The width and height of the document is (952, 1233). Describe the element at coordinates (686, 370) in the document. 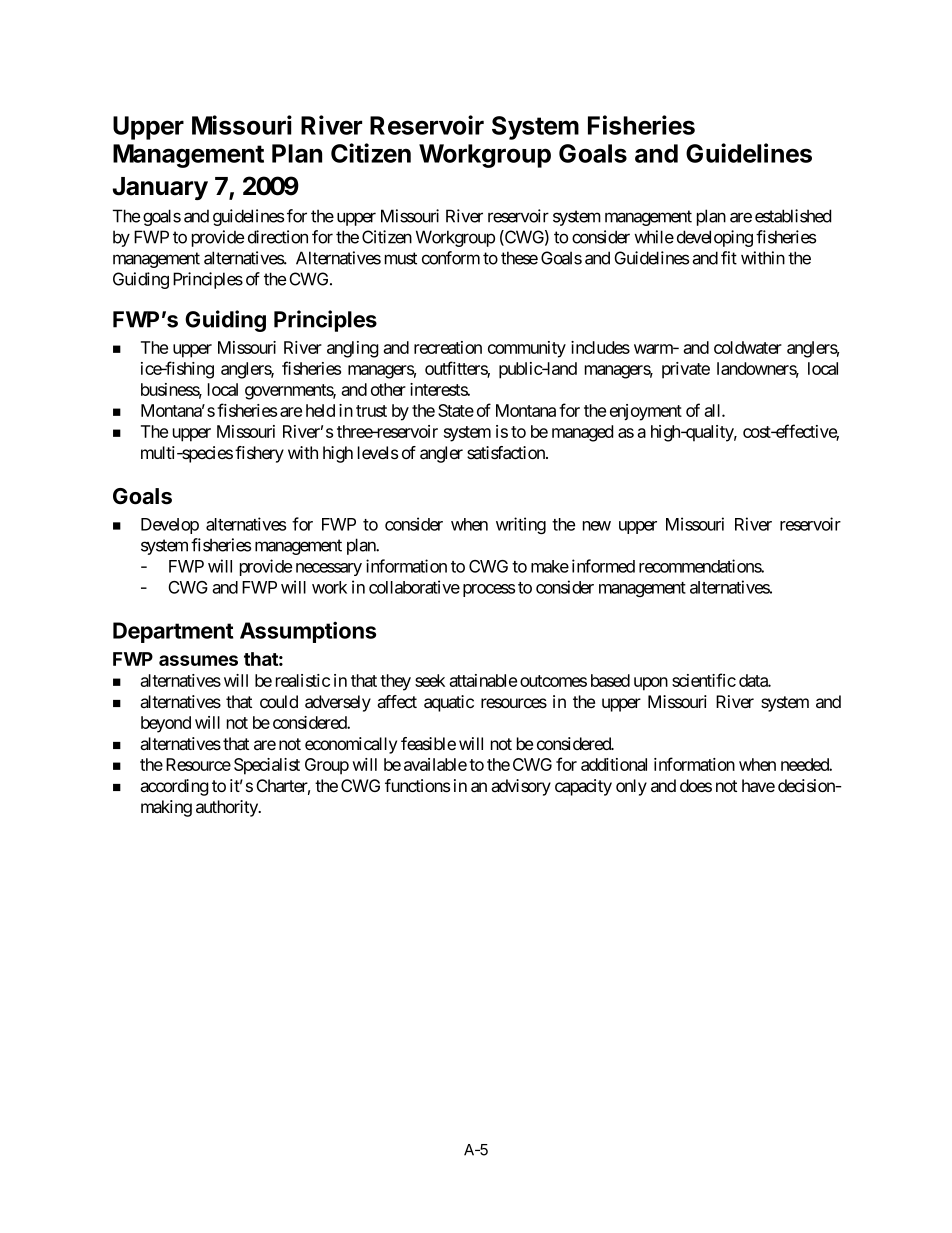

I see `private` at that location.
